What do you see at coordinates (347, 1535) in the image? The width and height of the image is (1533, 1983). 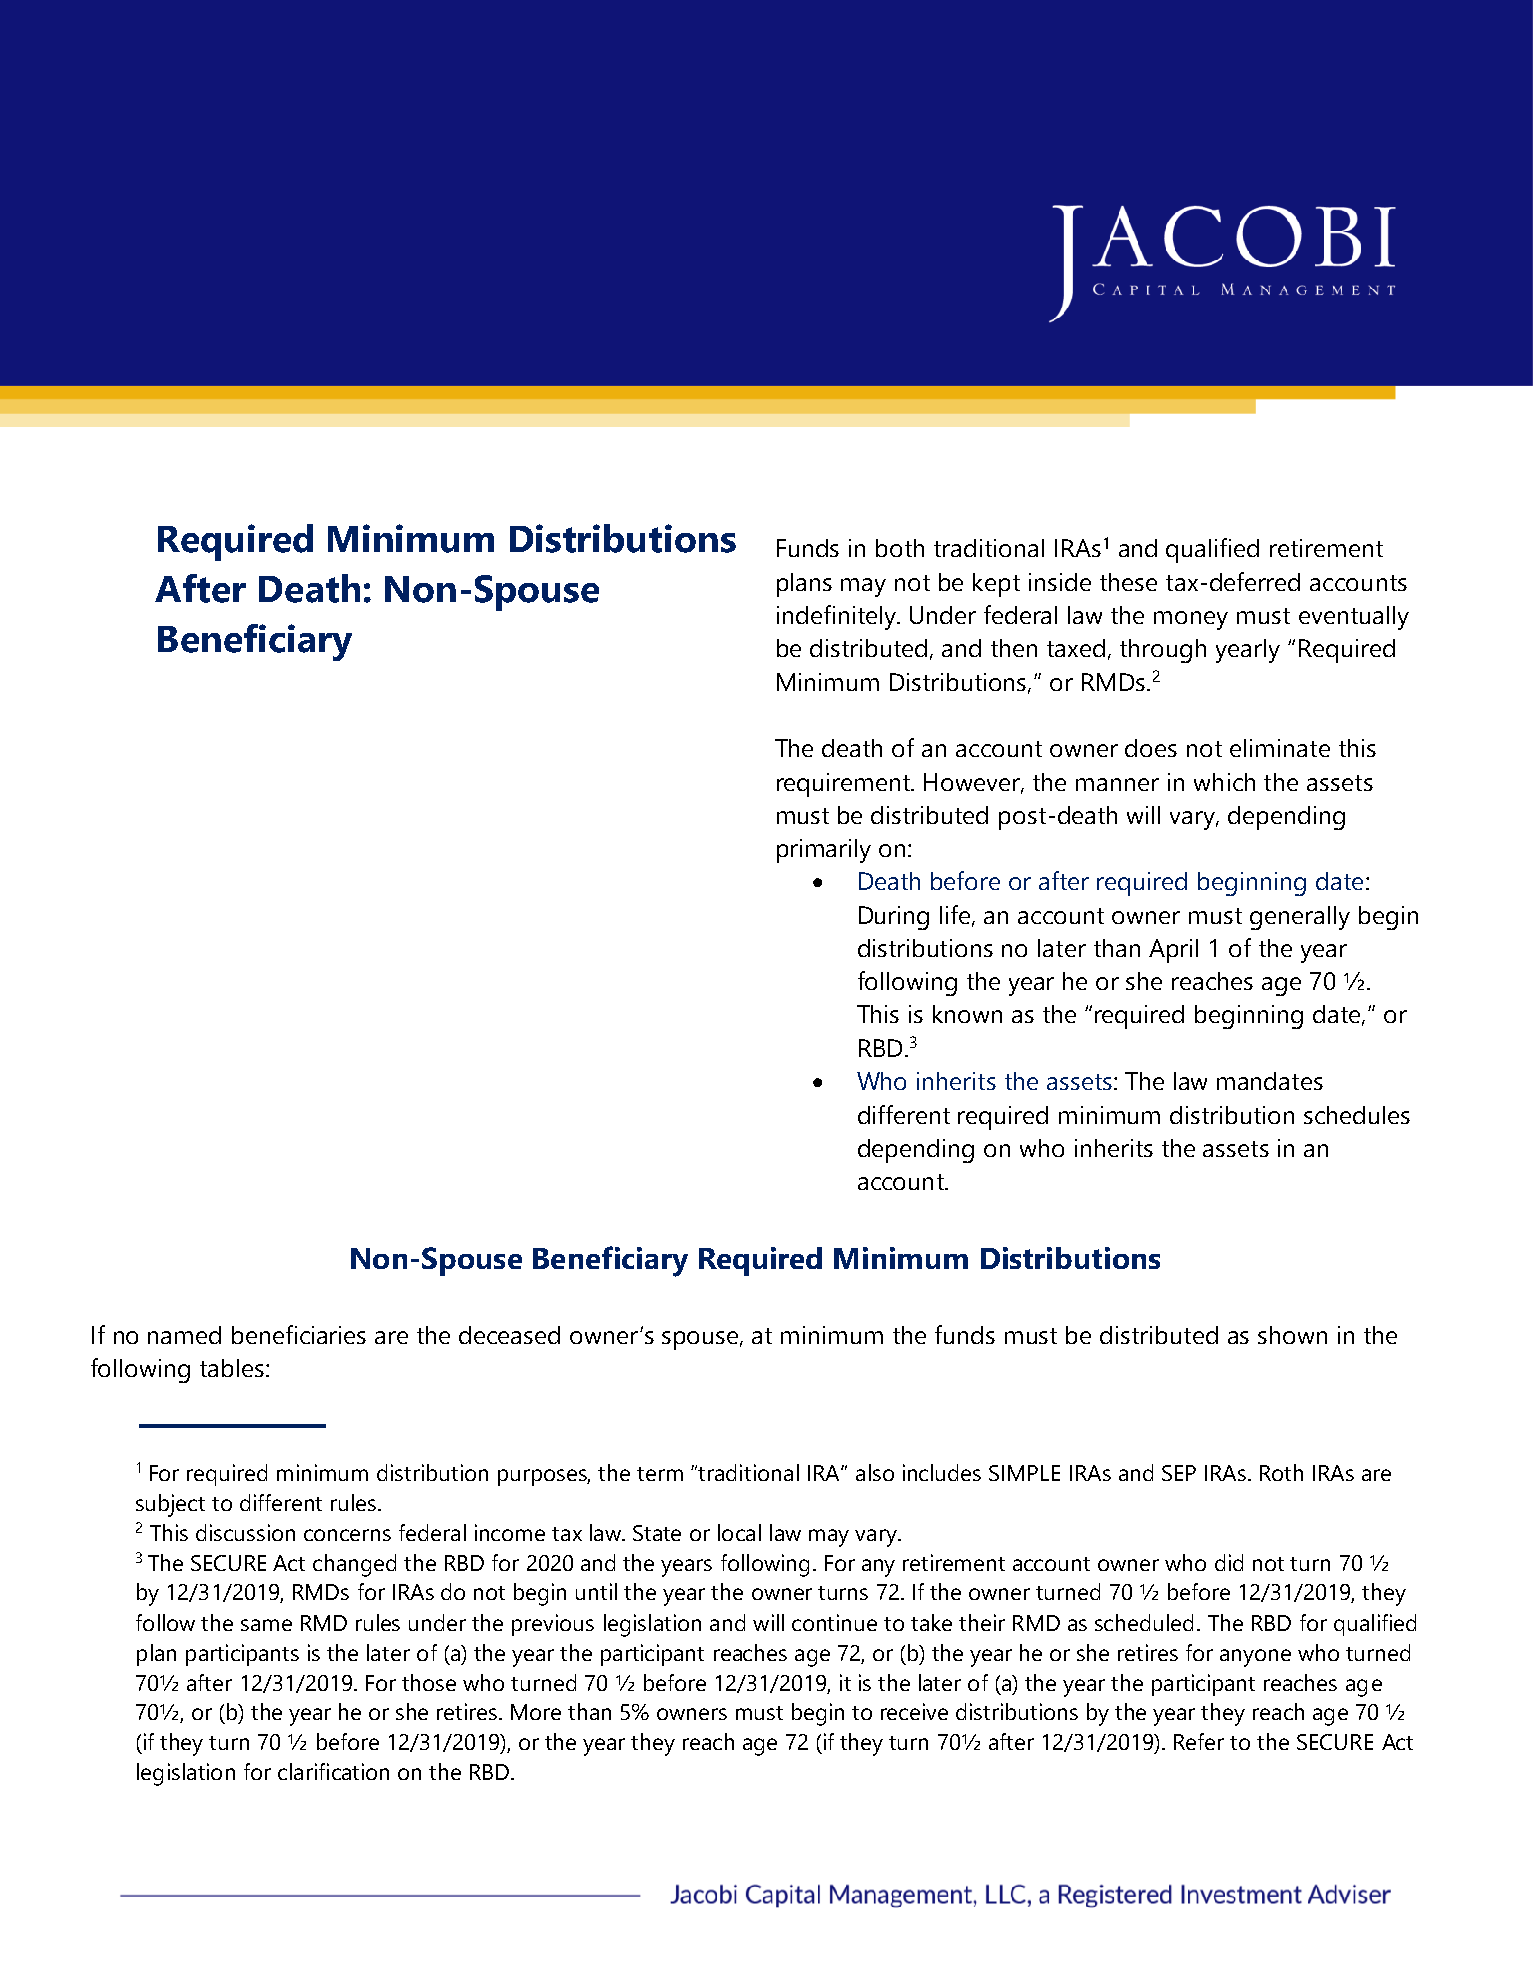 I see `concerns` at bounding box center [347, 1535].
